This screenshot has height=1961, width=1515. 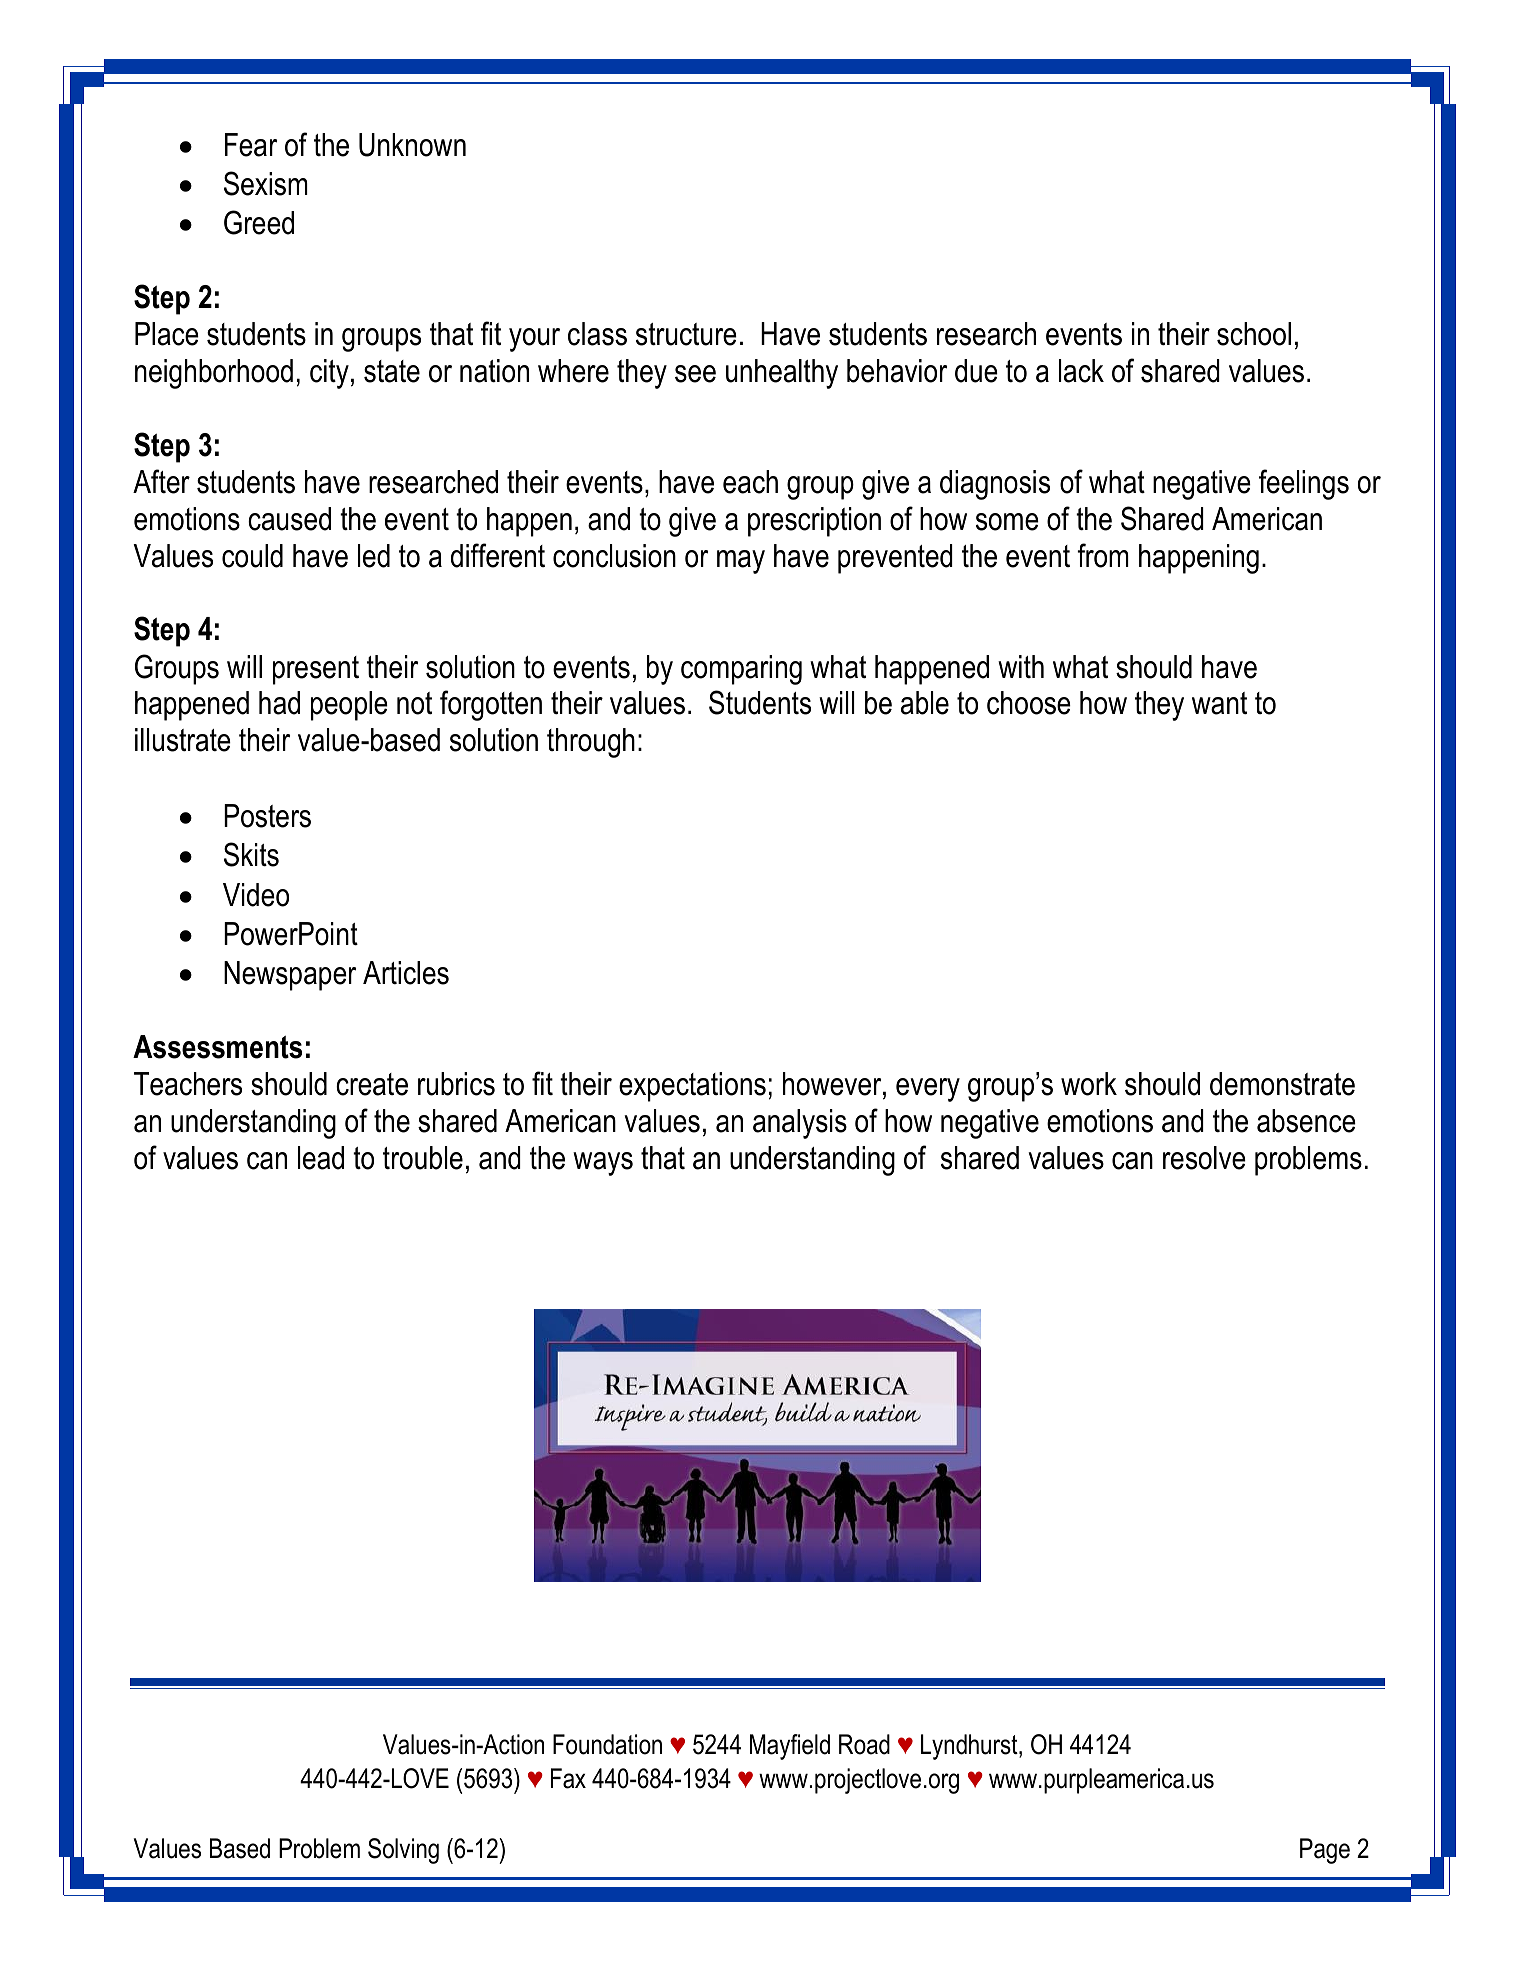 I want to click on resolve, so click(x=1204, y=1158).
